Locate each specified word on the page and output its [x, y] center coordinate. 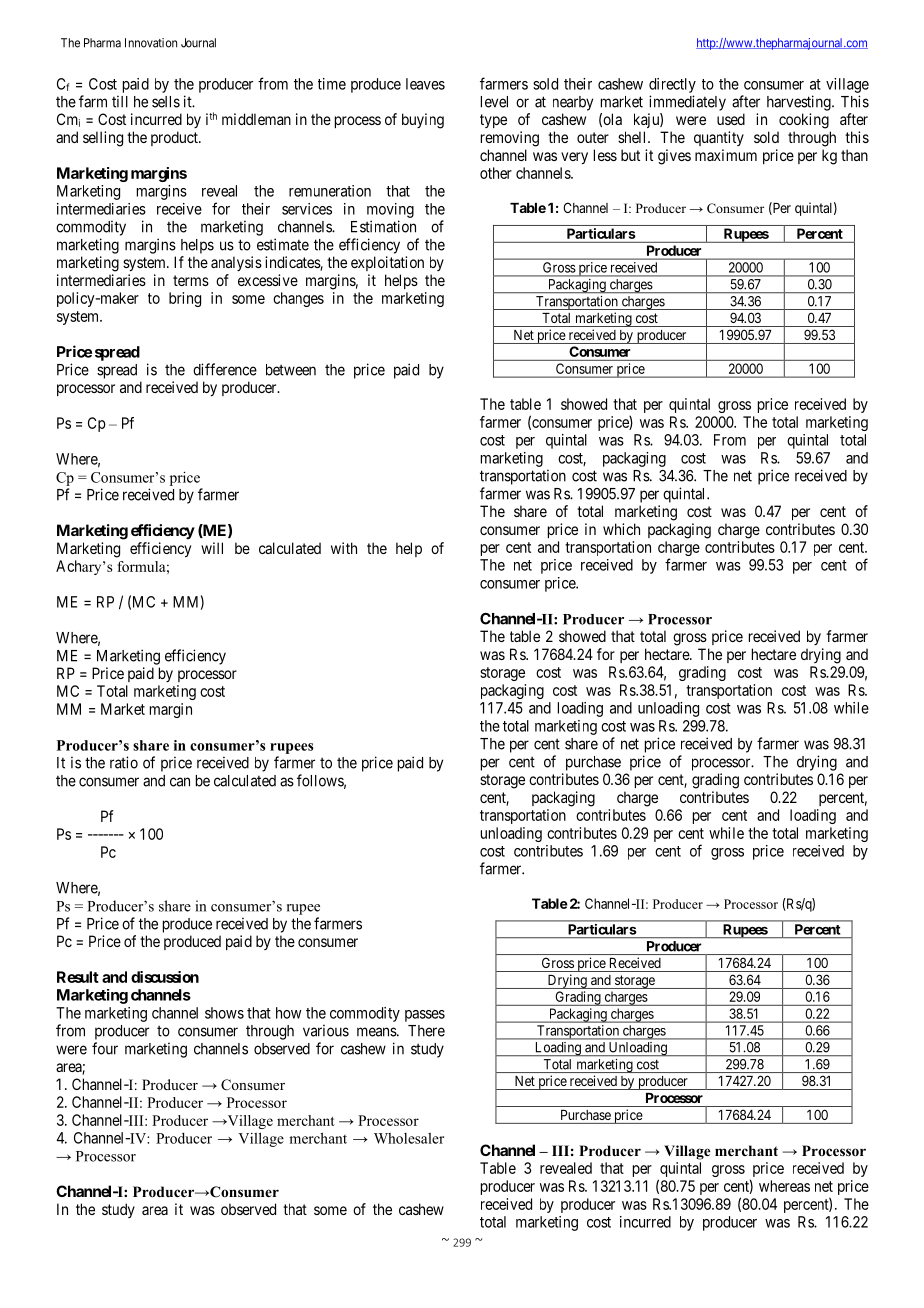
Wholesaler [409, 1138]
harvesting [800, 103]
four [105, 1048]
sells [166, 102]
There [426, 1031]
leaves [425, 84]
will [212, 548]
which [621, 529]
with [344, 548]
